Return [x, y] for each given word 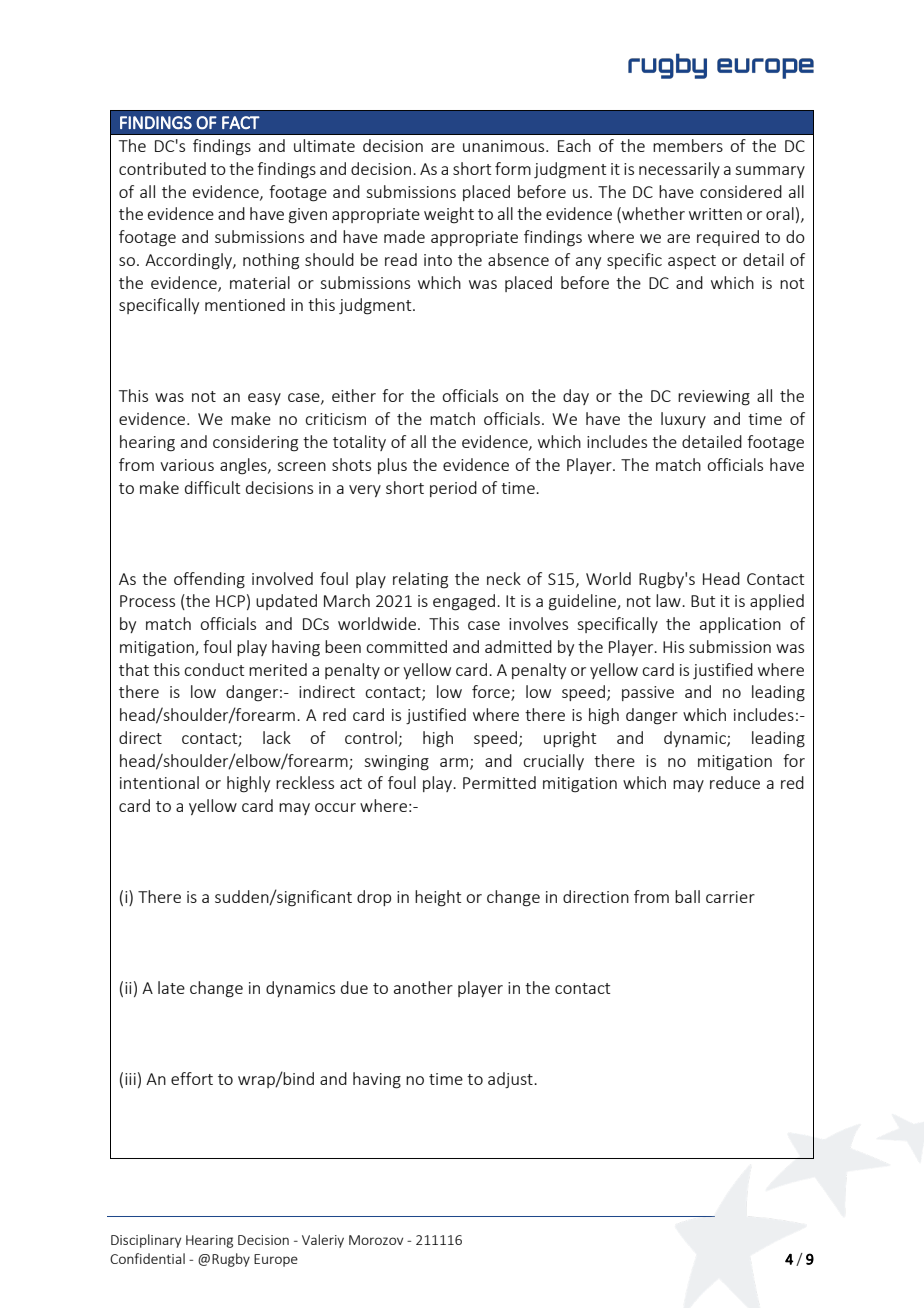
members [688, 145]
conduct [214, 669]
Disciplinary [146, 1241]
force [492, 693]
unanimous [505, 146]
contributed [162, 168]
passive [648, 693]
